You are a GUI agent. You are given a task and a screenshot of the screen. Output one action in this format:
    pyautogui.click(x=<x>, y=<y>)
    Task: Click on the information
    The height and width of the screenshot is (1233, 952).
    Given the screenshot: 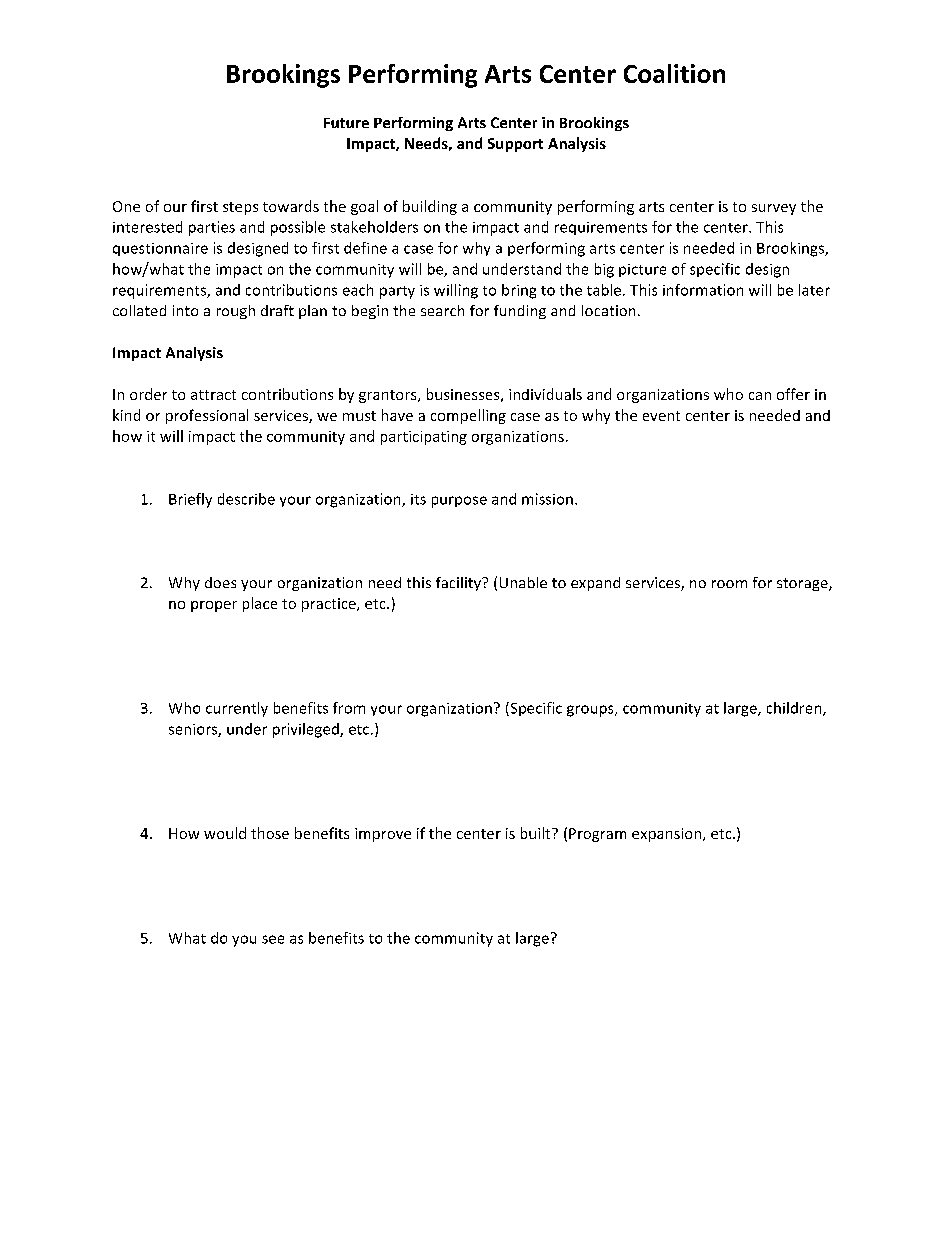 What is the action you would take?
    pyautogui.click(x=703, y=290)
